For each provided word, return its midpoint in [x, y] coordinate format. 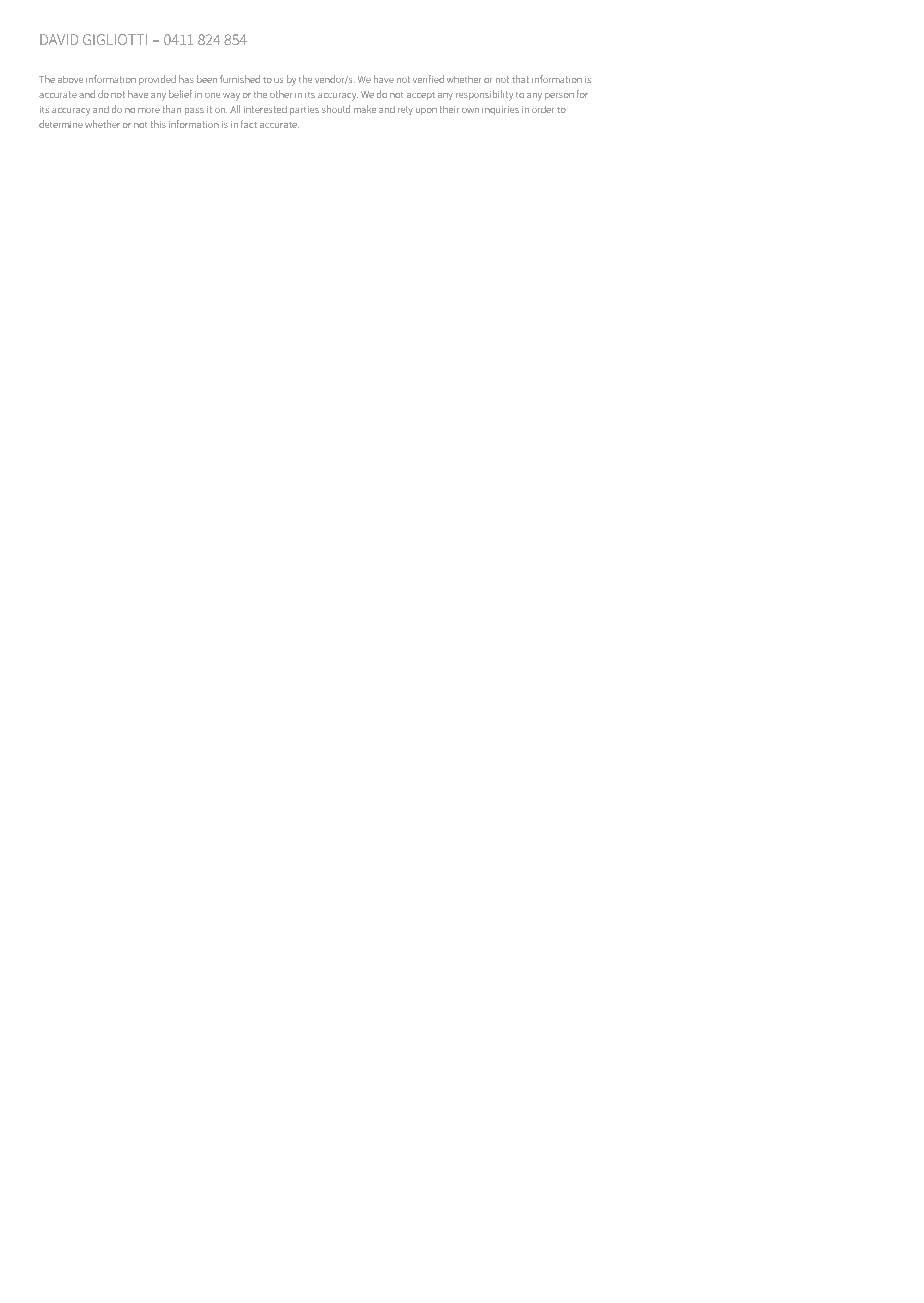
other [281, 94]
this [158, 124]
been [207, 79]
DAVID [59, 39]
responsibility [484, 95]
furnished [240, 79]
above [70, 79]
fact [249, 124]
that [520, 79]
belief [180, 94]
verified [428, 79]
